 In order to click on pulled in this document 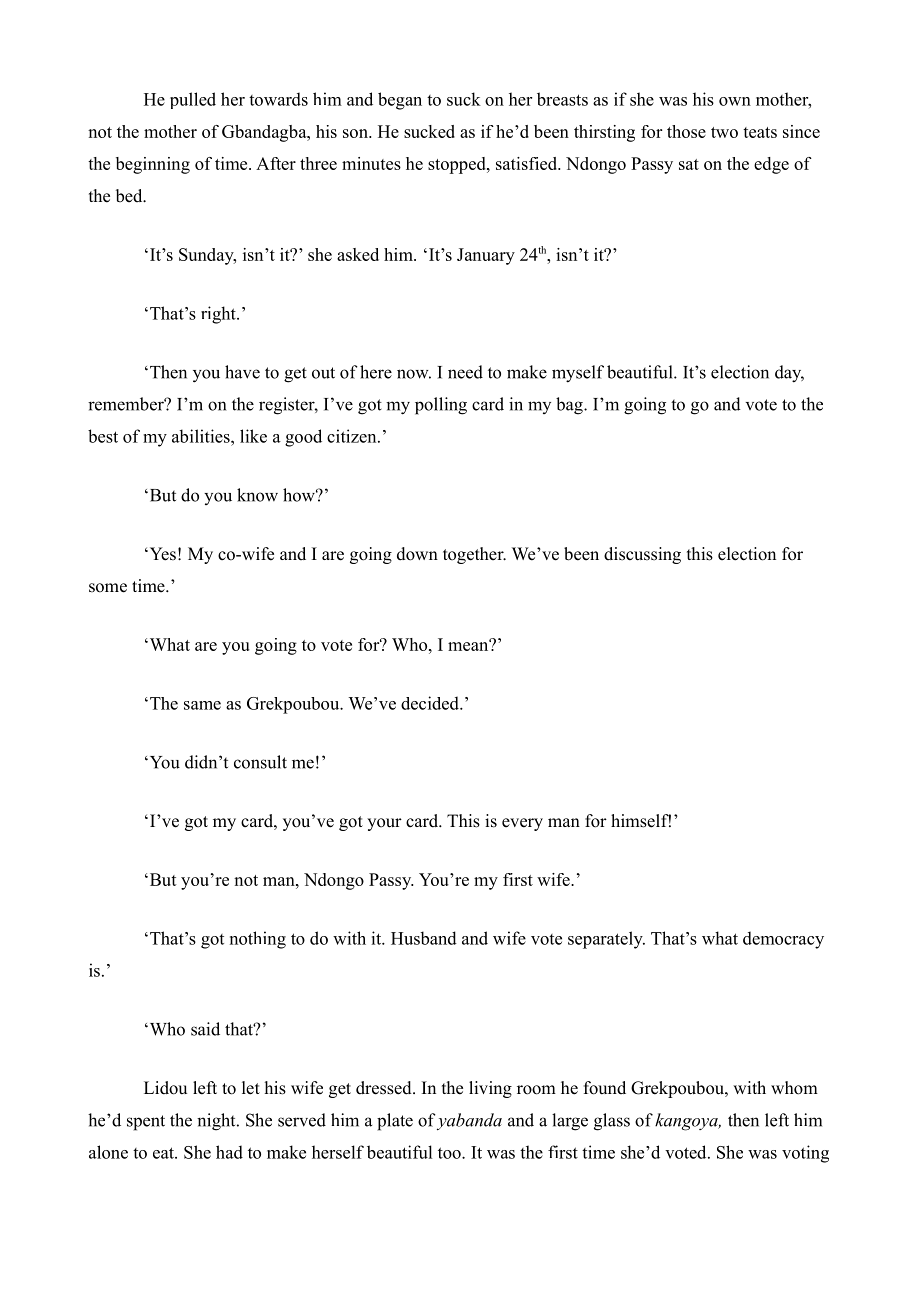, I will do `click(193, 100)`.
